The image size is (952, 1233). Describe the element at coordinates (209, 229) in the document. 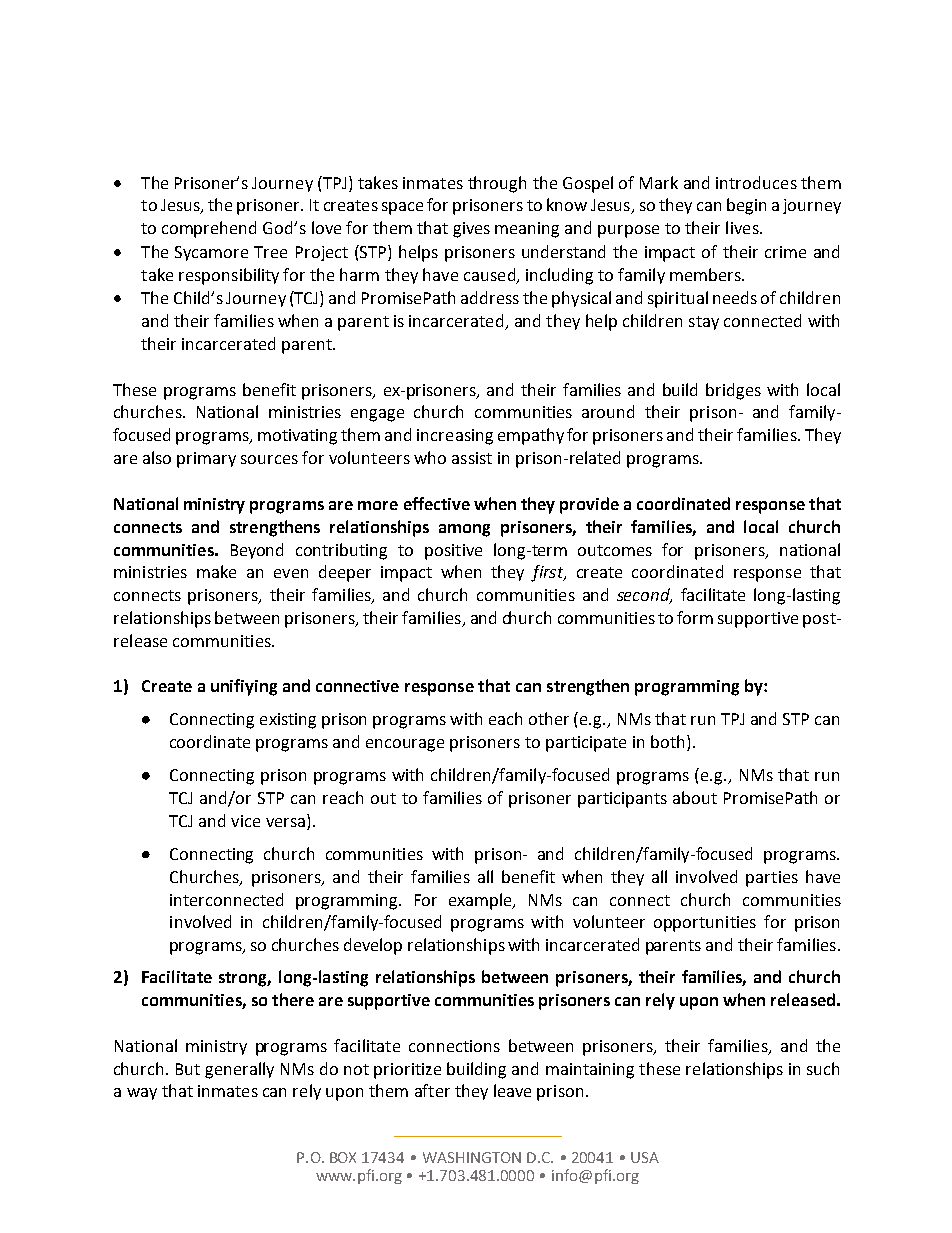

I see `comprehend` at that location.
